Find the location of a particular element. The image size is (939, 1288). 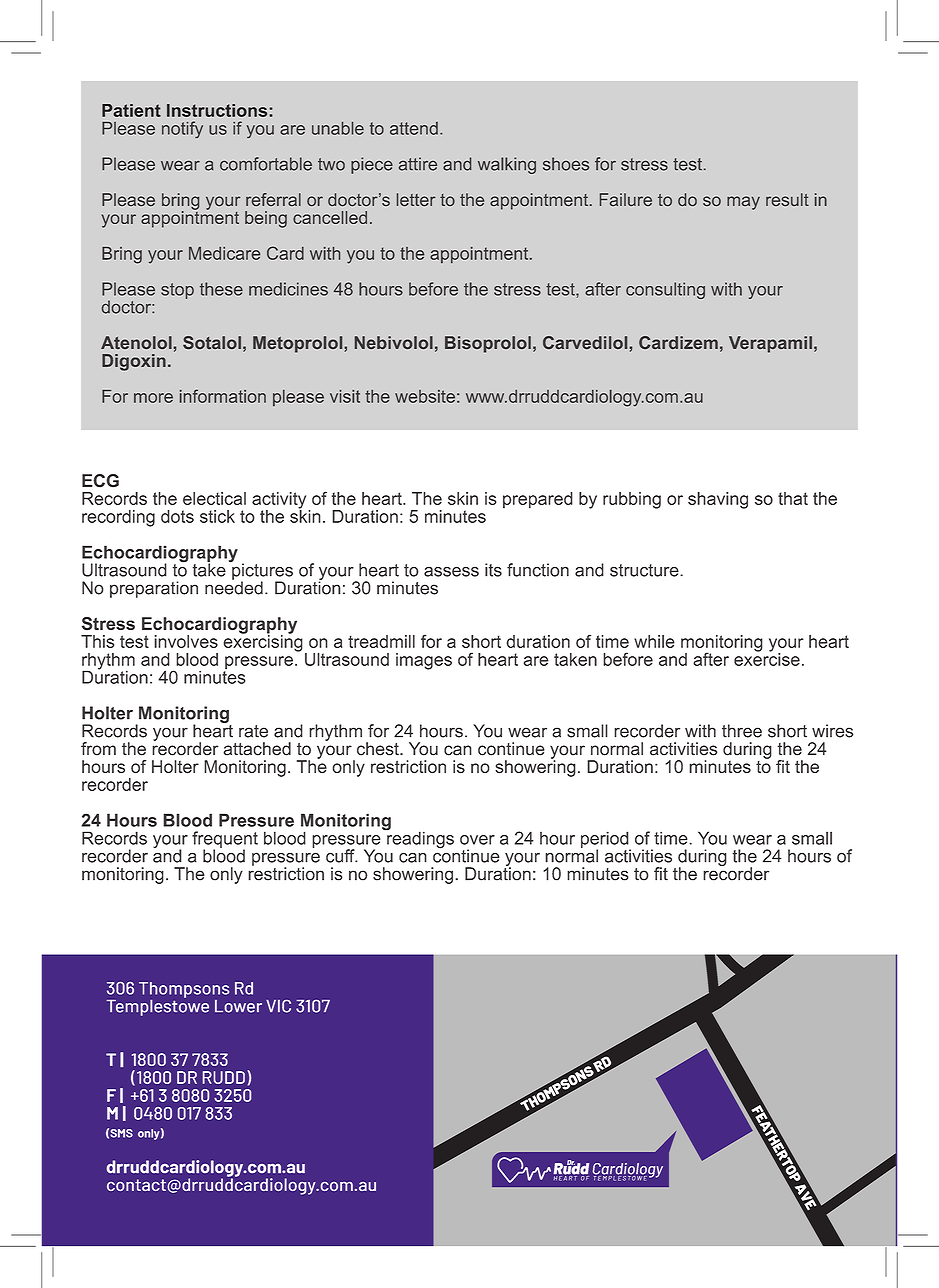

Atenolol is located at coordinates (136, 342).
